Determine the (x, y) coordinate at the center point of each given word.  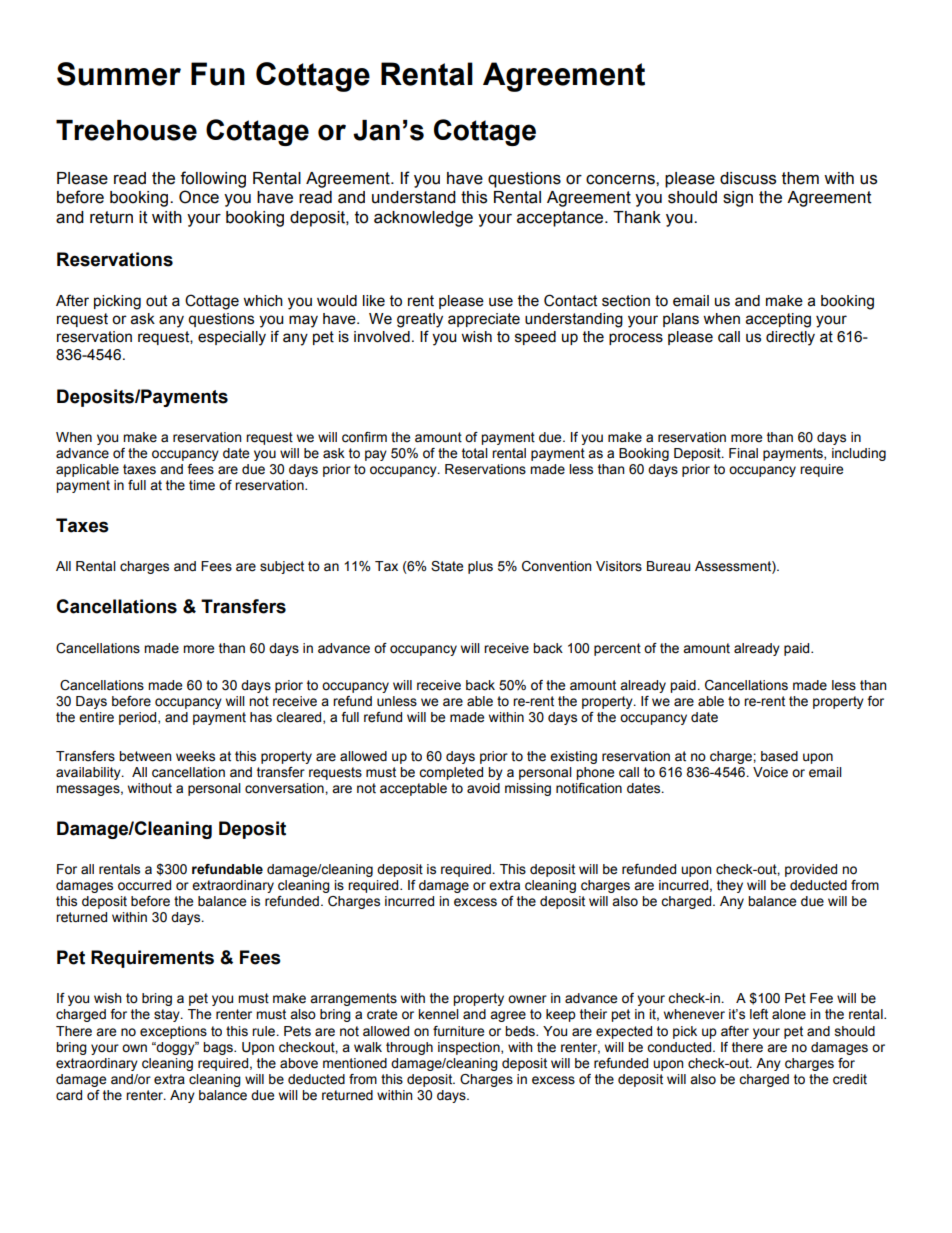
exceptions (173, 1032)
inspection (470, 1048)
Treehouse (126, 130)
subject (282, 567)
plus (480, 567)
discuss (748, 178)
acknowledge (423, 219)
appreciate (484, 320)
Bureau (668, 566)
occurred (144, 885)
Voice (770, 772)
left (759, 1014)
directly (790, 338)
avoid (483, 788)
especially (232, 338)
